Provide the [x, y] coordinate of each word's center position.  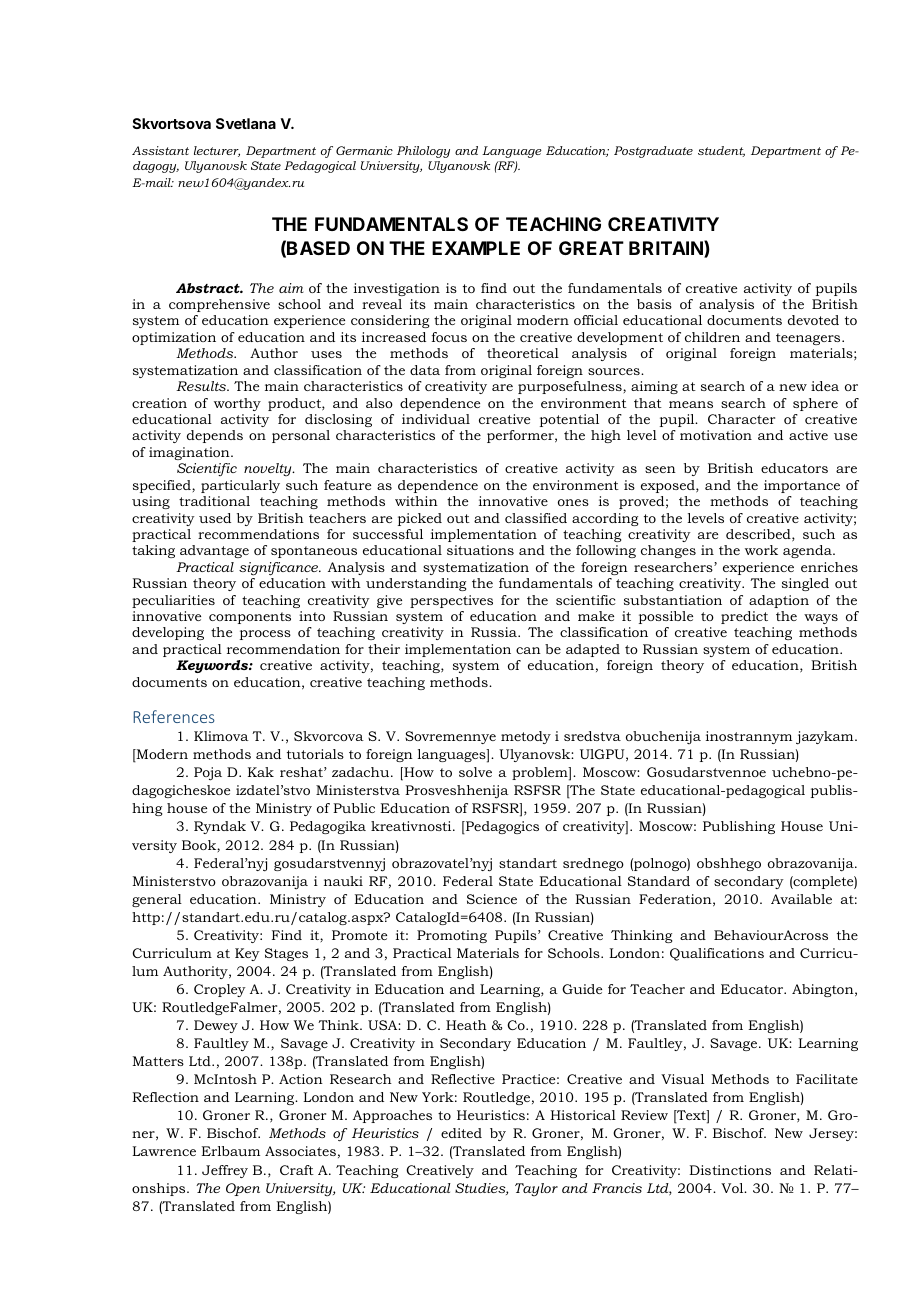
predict [744, 617]
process [265, 635]
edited [461, 1133]
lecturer [217, 151]
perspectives [451, 601]
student [721, 151]
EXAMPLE [476, 248]
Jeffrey [225, 1171]
